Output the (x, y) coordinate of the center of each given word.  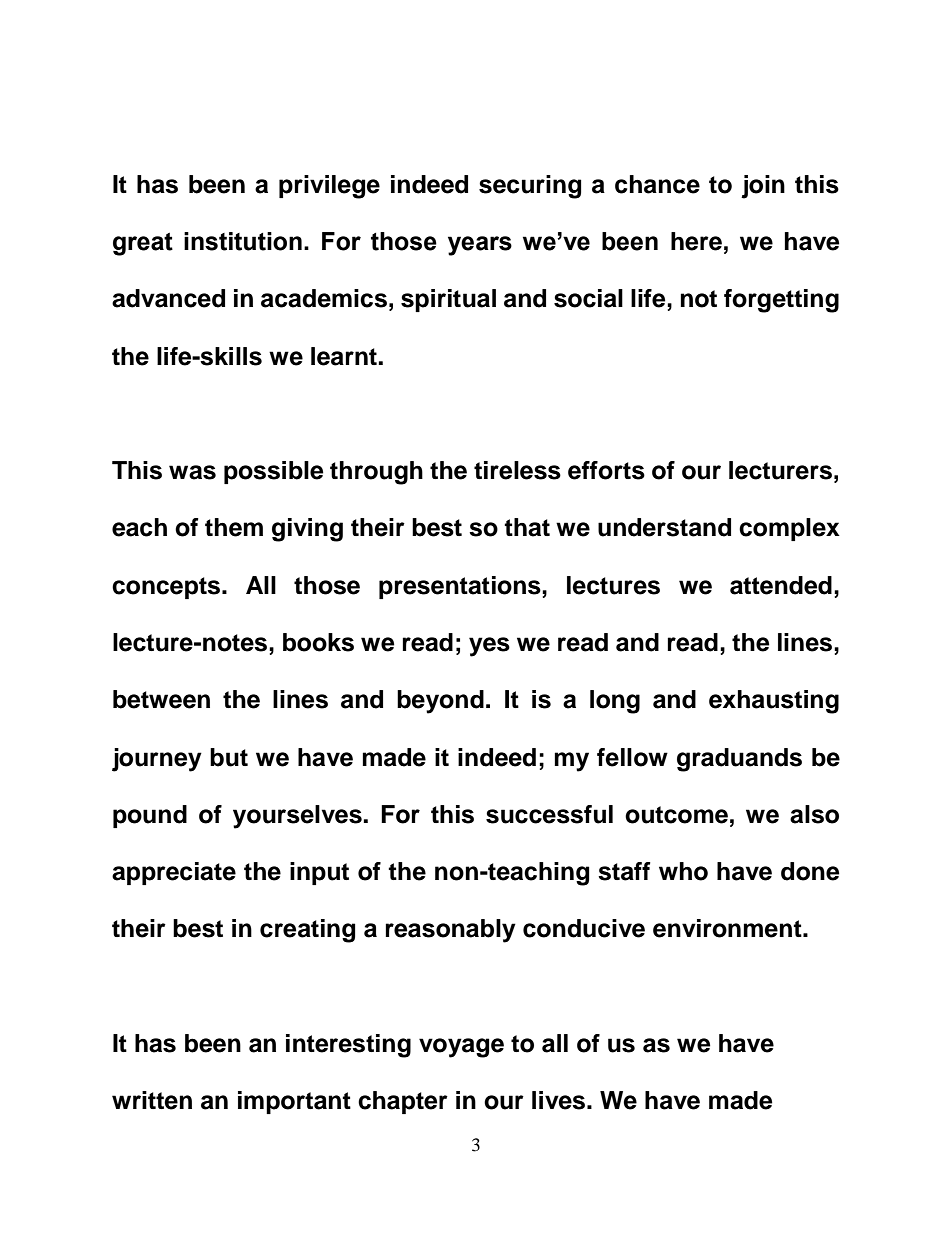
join (763, 187)
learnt (345, 356)
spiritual (448, 300)
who (683, 871)
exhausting (774, 702)
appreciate (174, 873)
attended (781, 585)
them (234, 527)
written (152, 1100)
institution (243, 241)
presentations (461, 587)
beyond (440, 702)
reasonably (450, 931)
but (229, 757)
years (480, 246)
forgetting (781, 301)
